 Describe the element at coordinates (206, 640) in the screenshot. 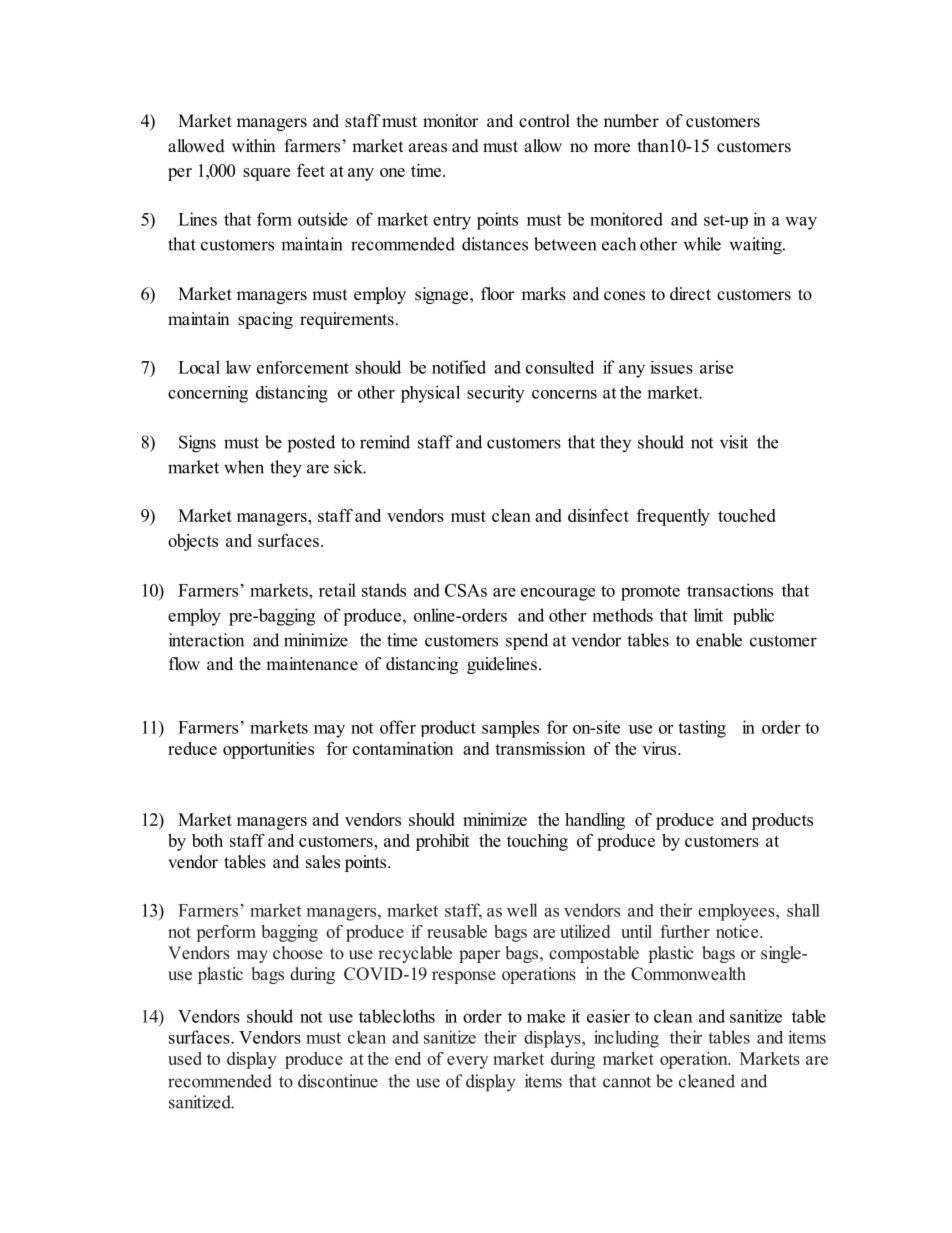

I see `interaction` at that location.
